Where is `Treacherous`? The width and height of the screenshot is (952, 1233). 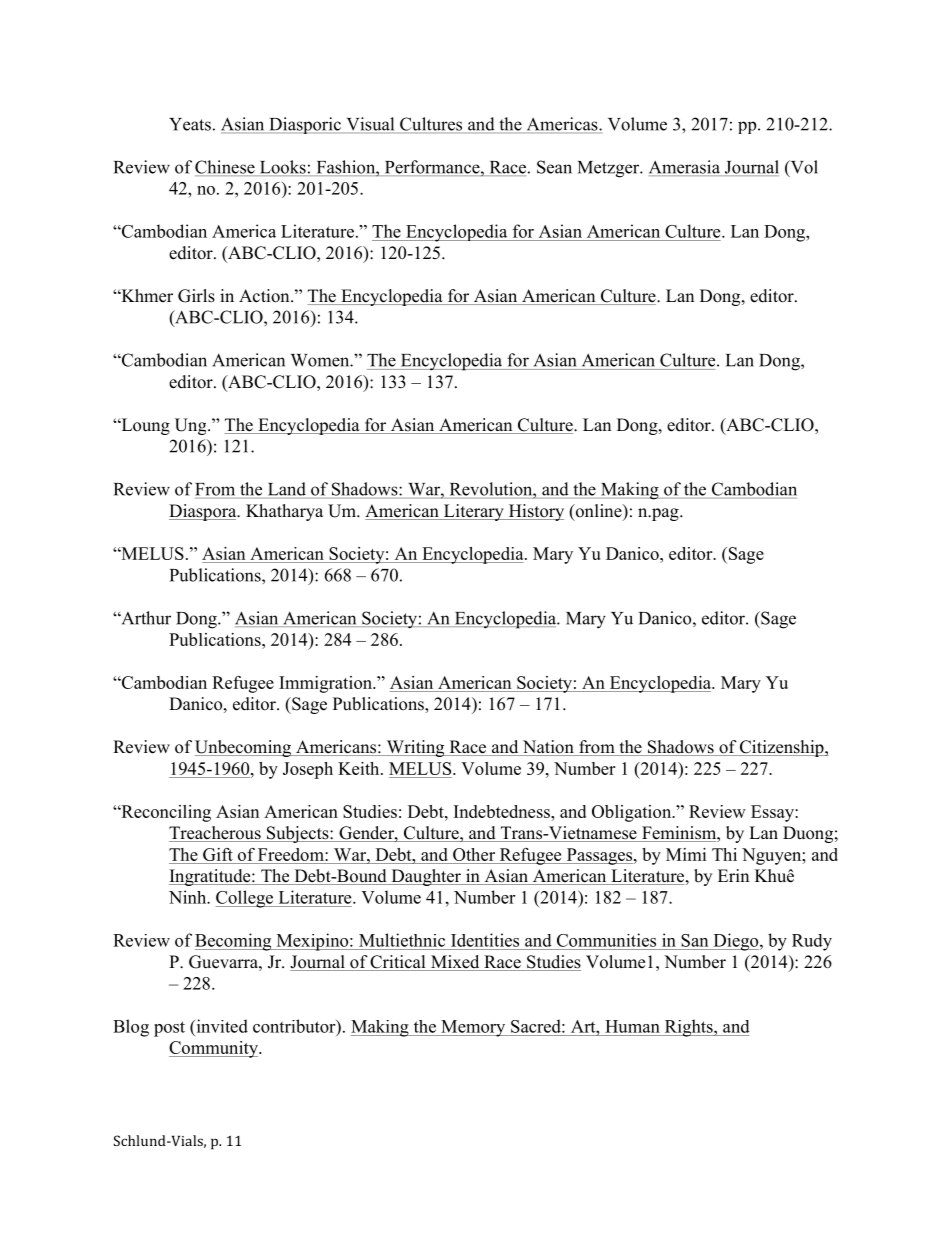
Treacherous is located at coordinates (216, 834).
